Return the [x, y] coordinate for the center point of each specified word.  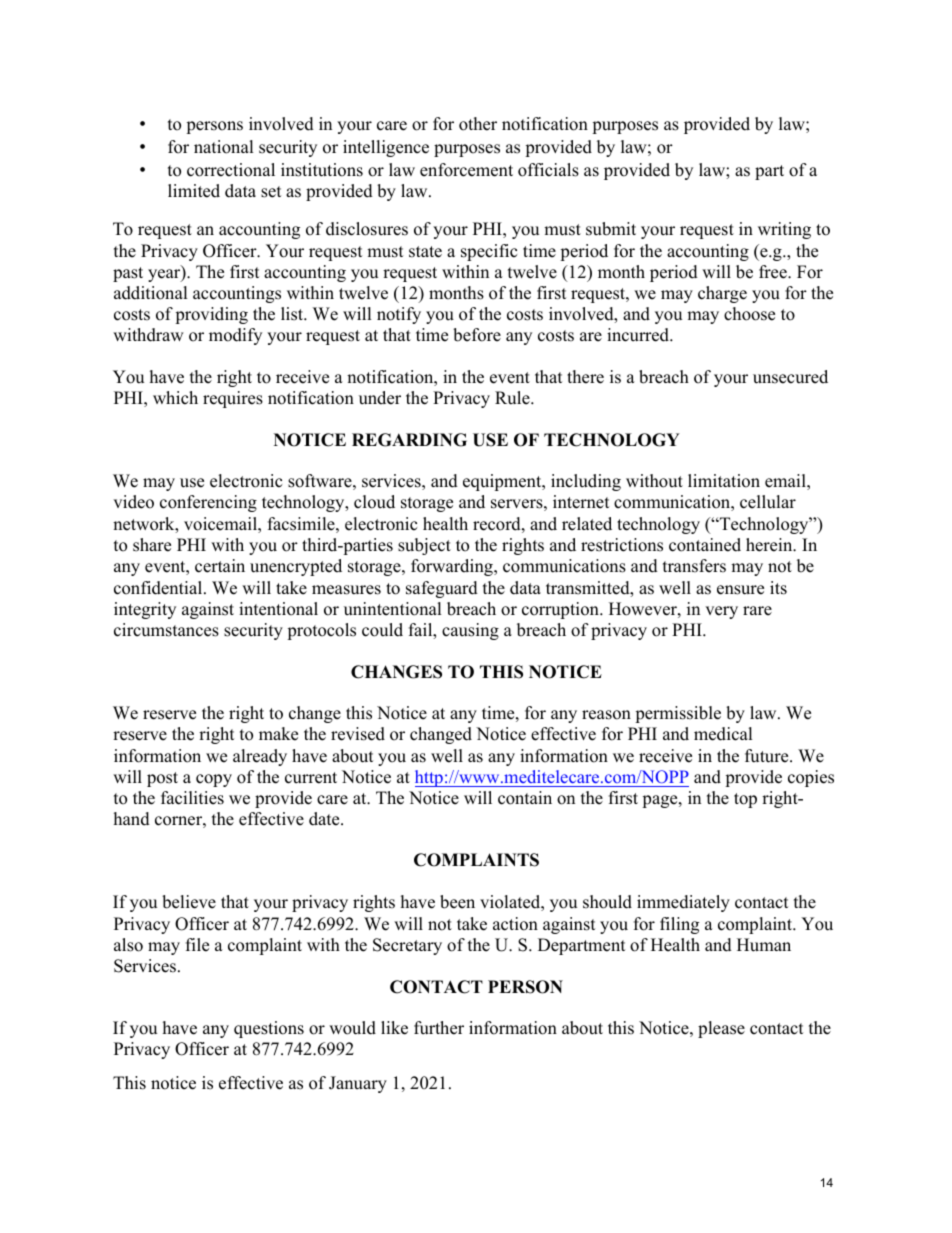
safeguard [442, 589]
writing [784, 230]
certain [220, 566]
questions [269, 1029]
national [224, 147]
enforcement [466, 170]
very [721, 612]
